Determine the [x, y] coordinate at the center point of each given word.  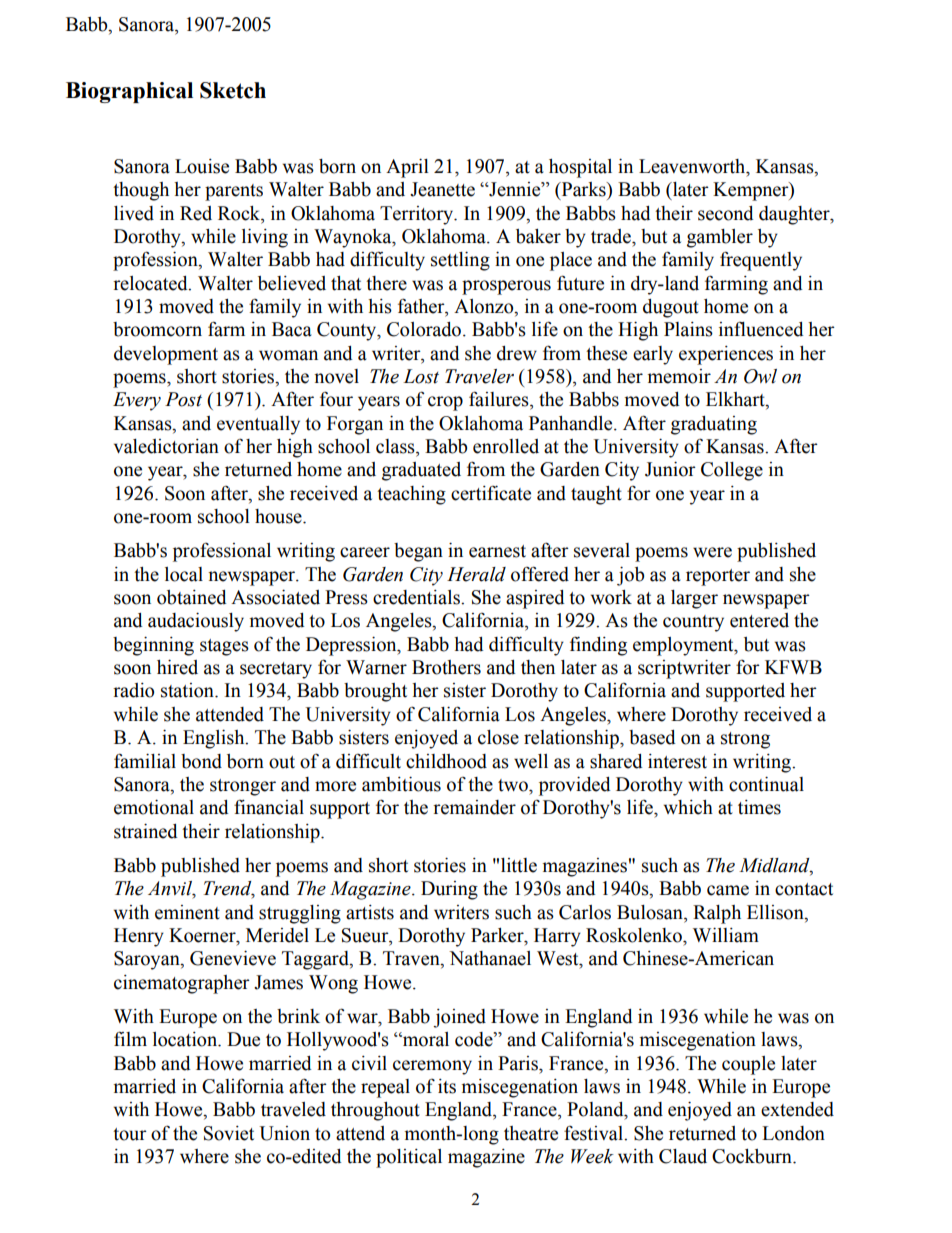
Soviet [229, 1133]
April [407, 168]
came [728, 890]
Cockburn [753, 1156]
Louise [202, 166]
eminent [187, 912]
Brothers [446, 667]
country [693, 623]
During [449, 890]
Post [183, 399]
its [447, 1086]
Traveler [479, 376]
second [726, 213]
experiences [726, 355]
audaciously [196, 622]
